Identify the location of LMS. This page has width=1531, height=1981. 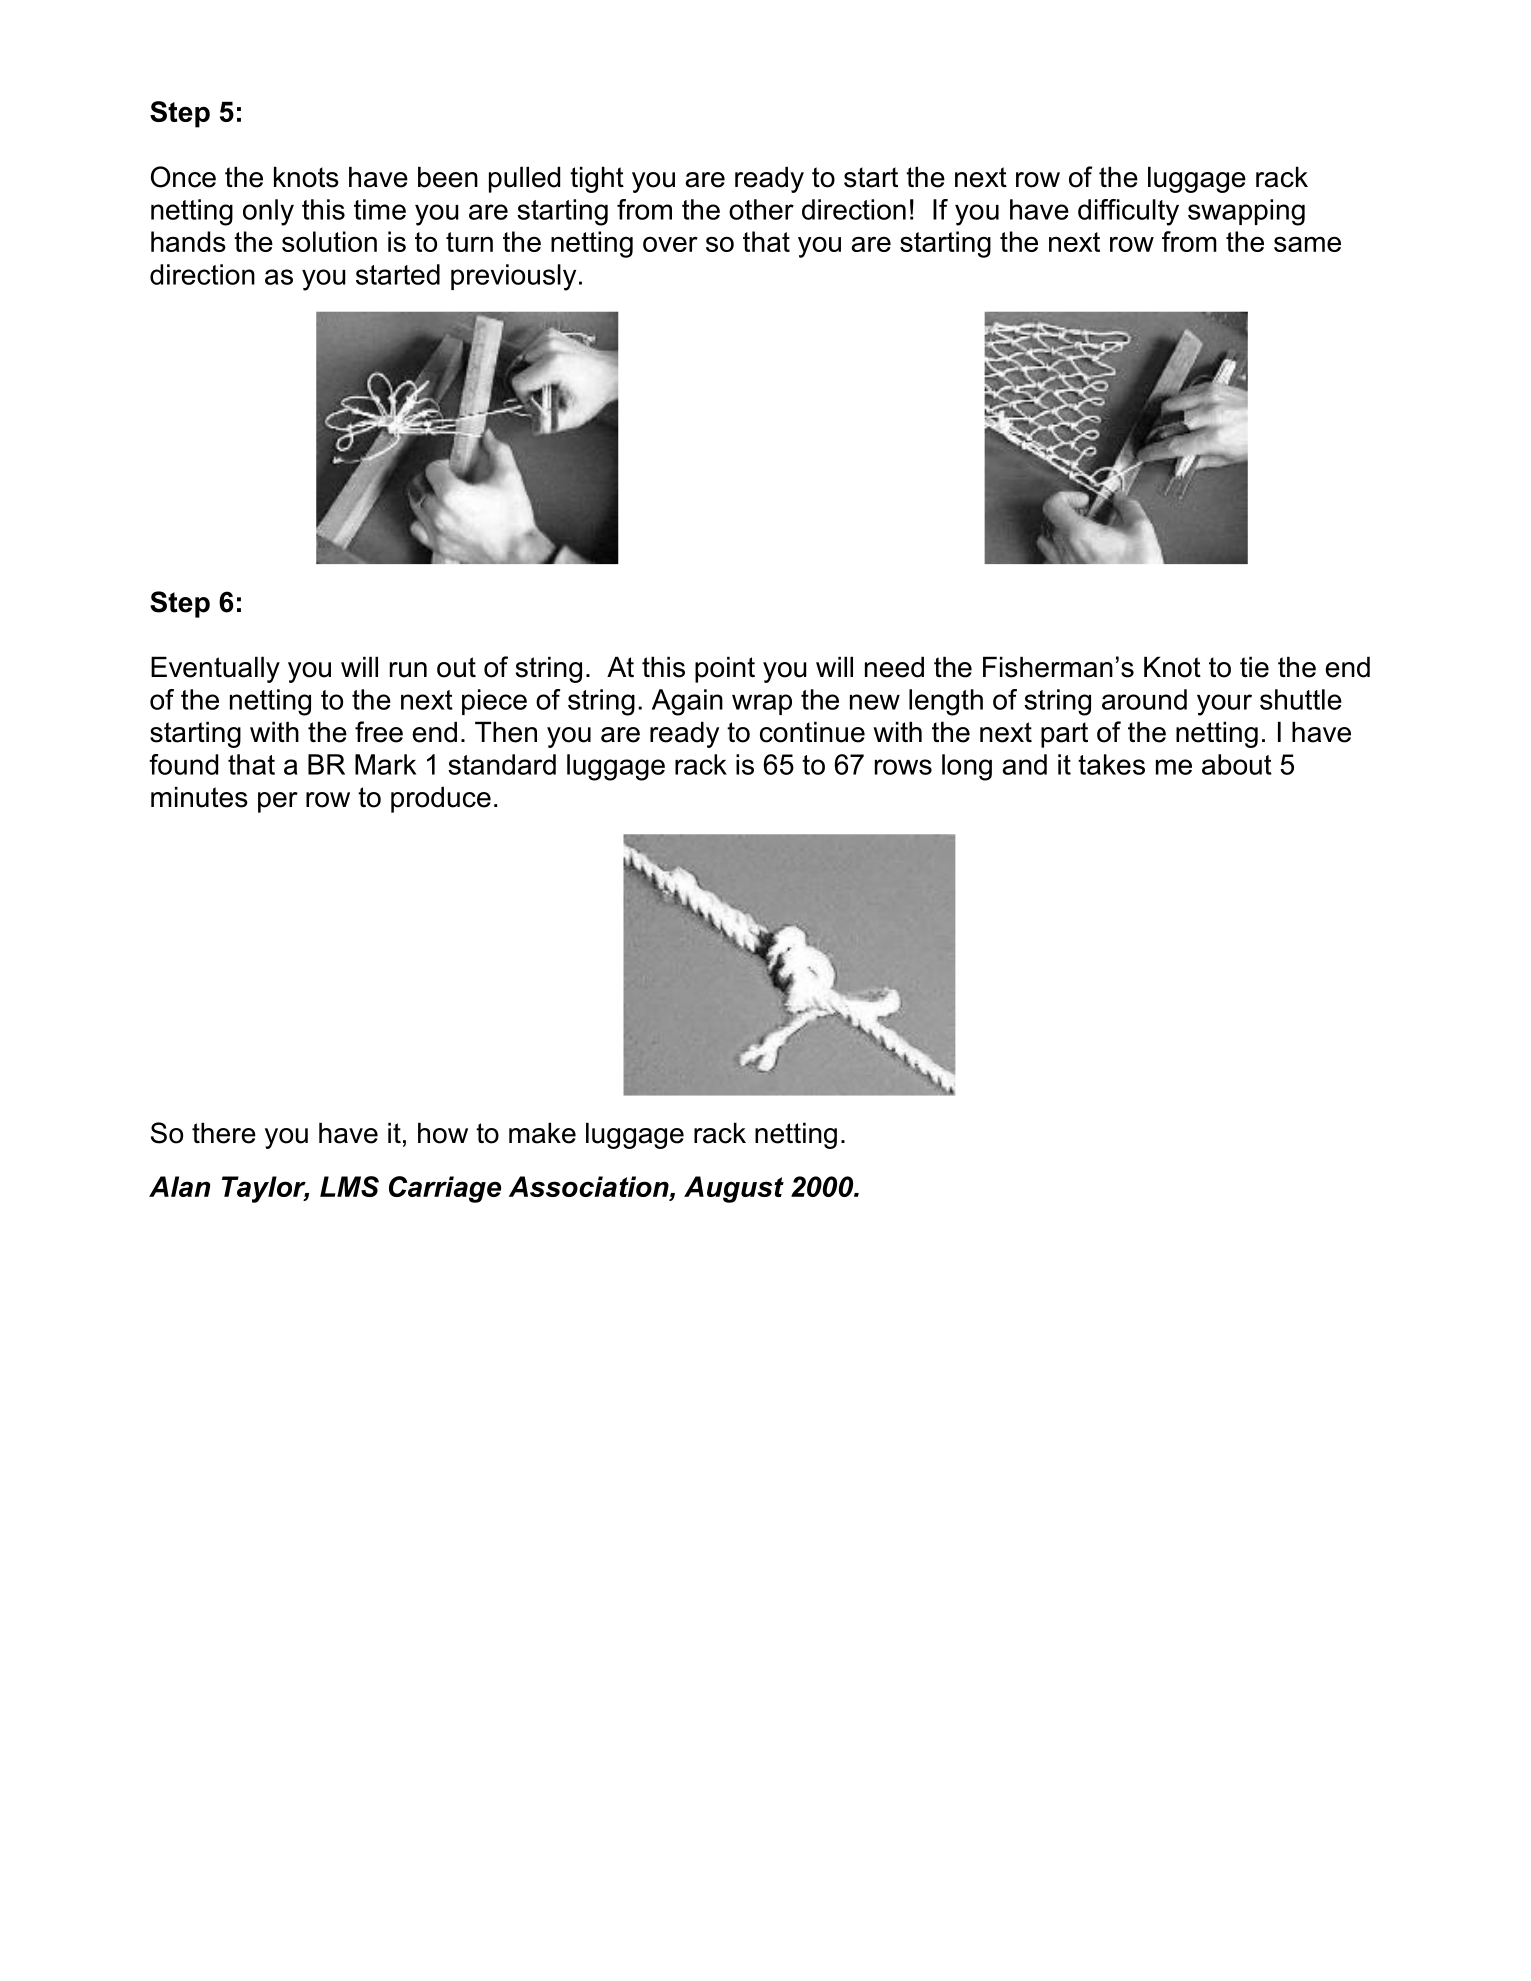
(349, 1186).
